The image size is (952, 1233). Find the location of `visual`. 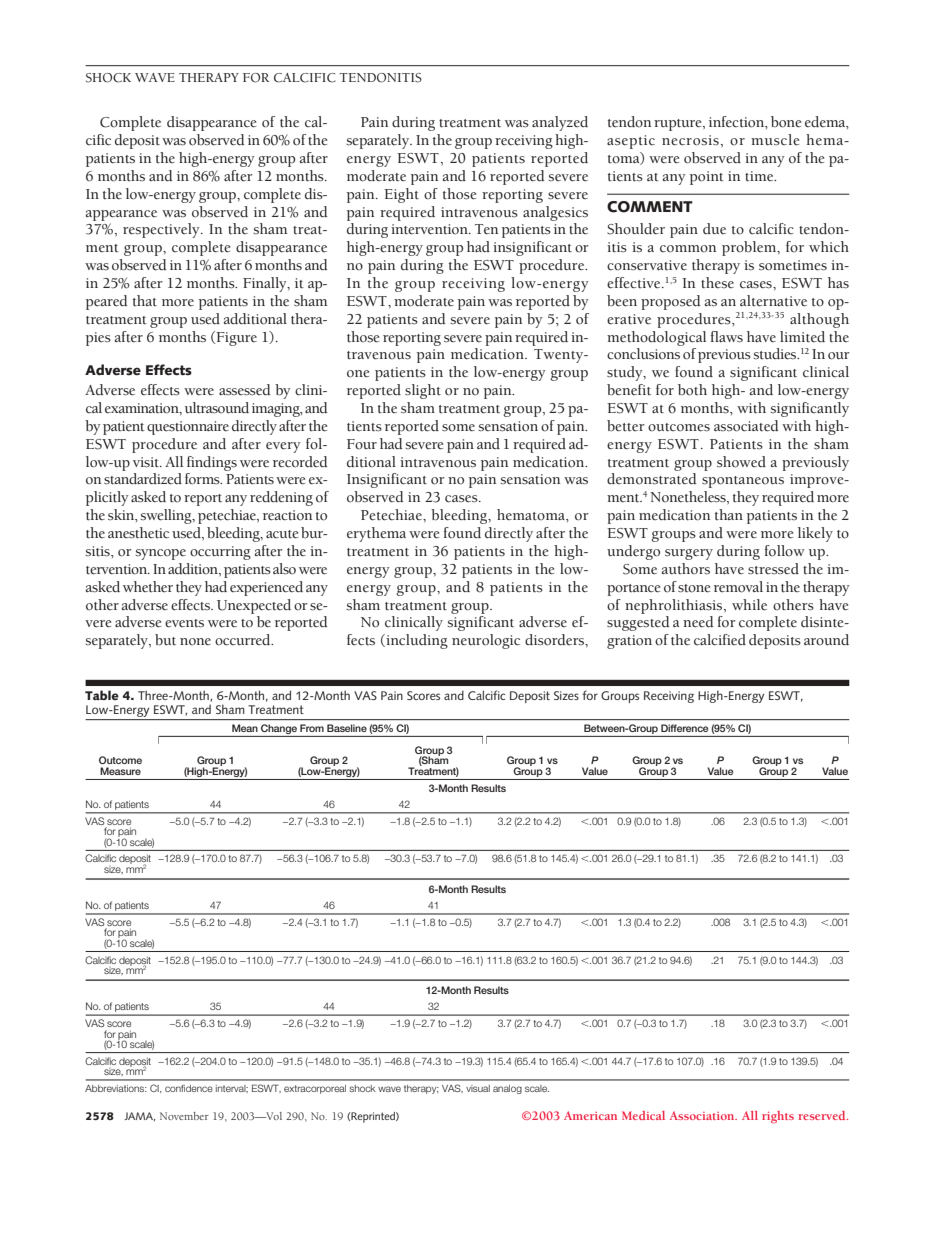

visual is located at coordinates (478, 1088).
